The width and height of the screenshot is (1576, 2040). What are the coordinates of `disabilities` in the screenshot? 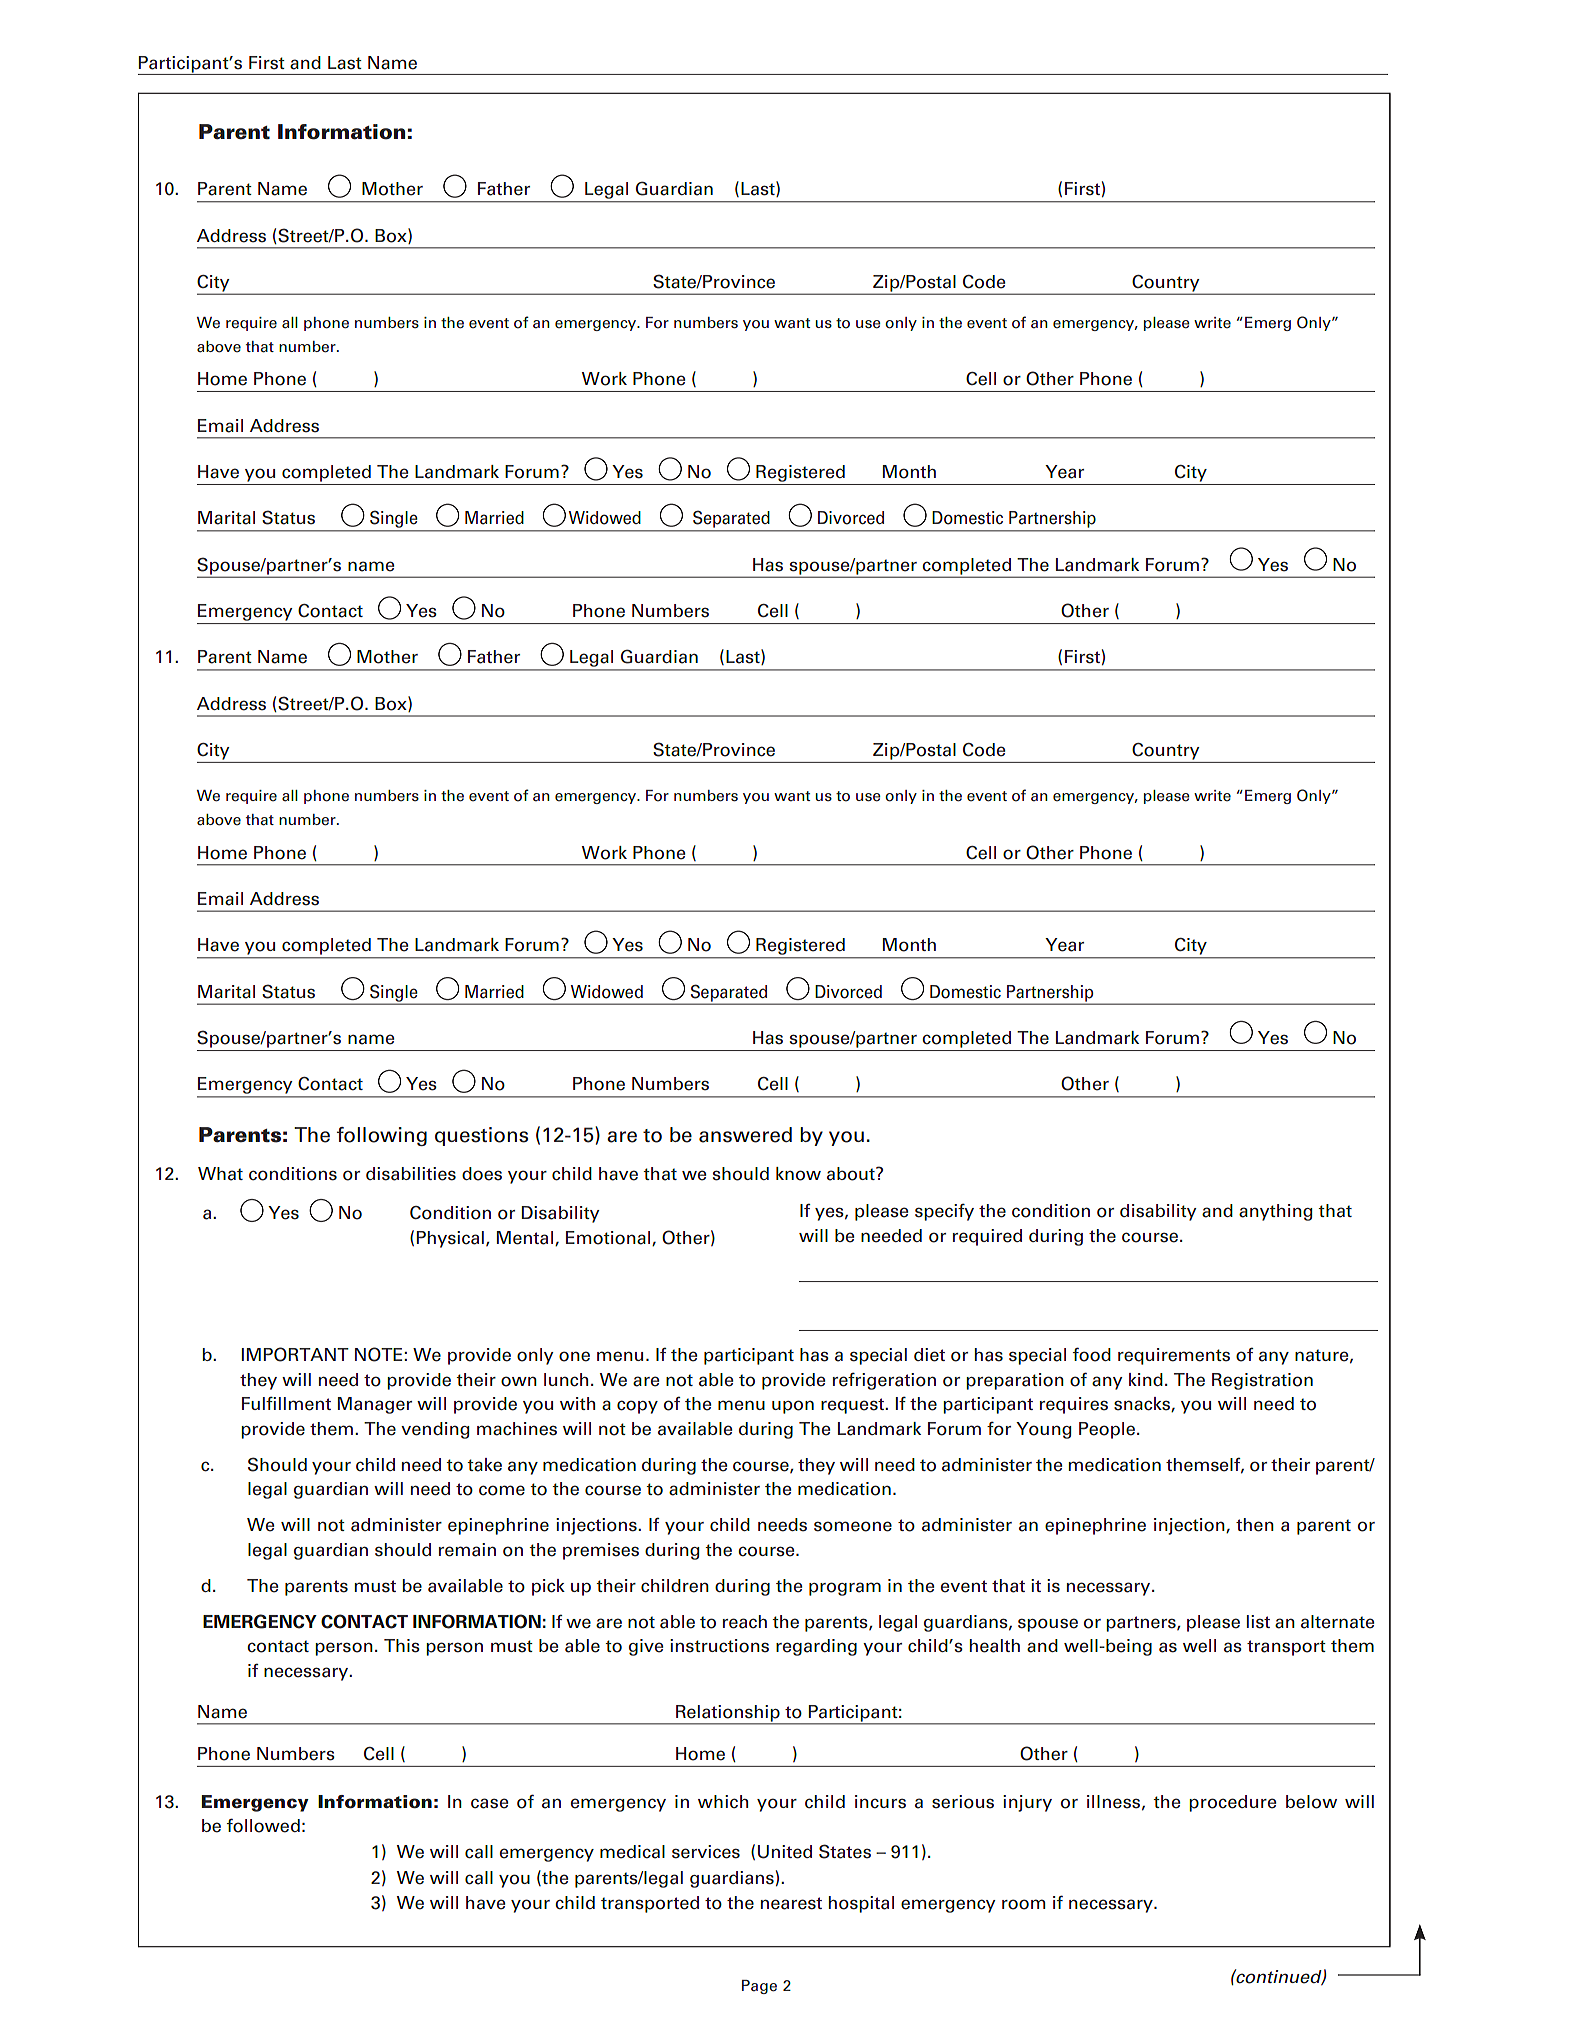 It's located at (411, 1174).
